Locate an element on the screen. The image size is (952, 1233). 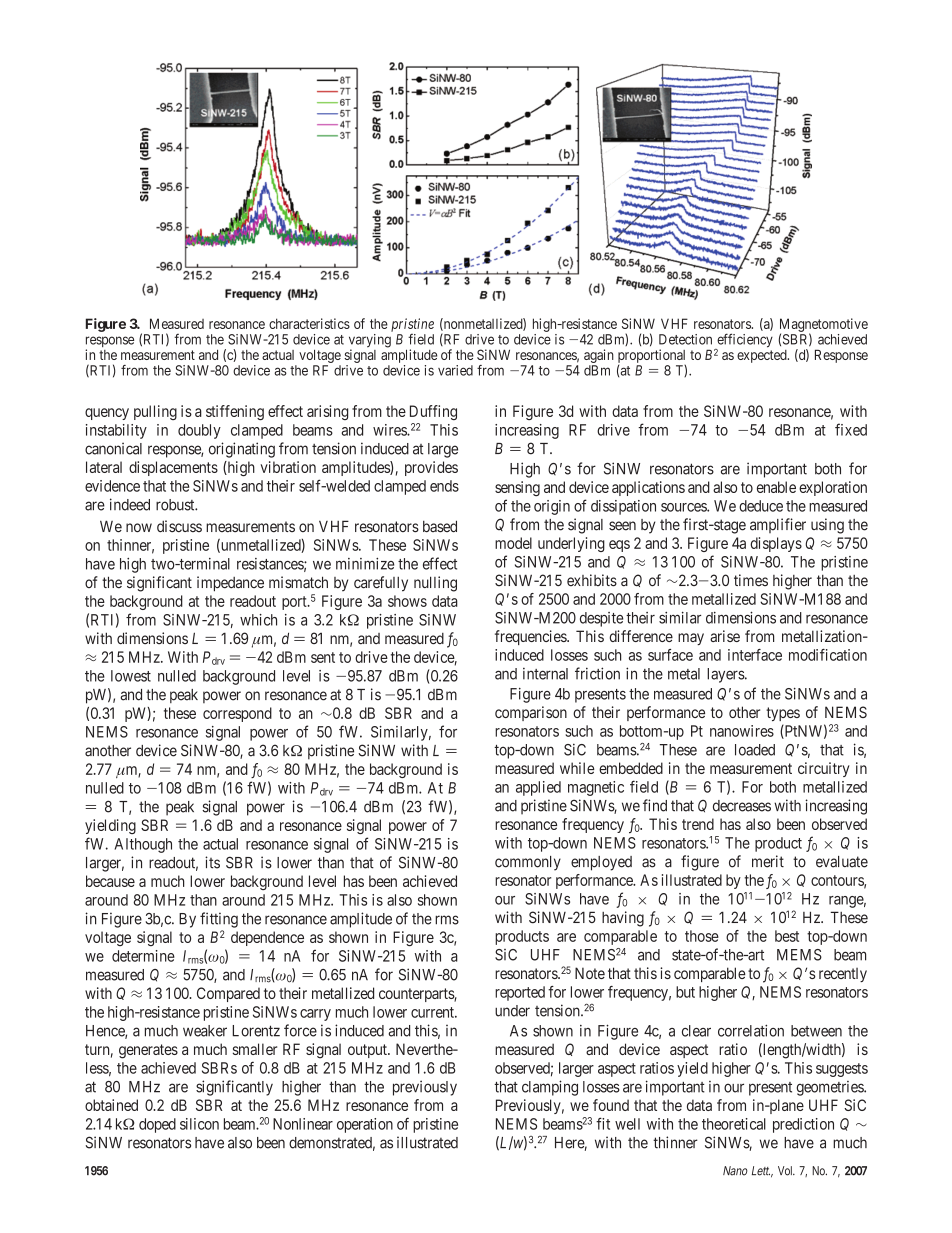
theoretical is located at coordinates (734, 1124).
